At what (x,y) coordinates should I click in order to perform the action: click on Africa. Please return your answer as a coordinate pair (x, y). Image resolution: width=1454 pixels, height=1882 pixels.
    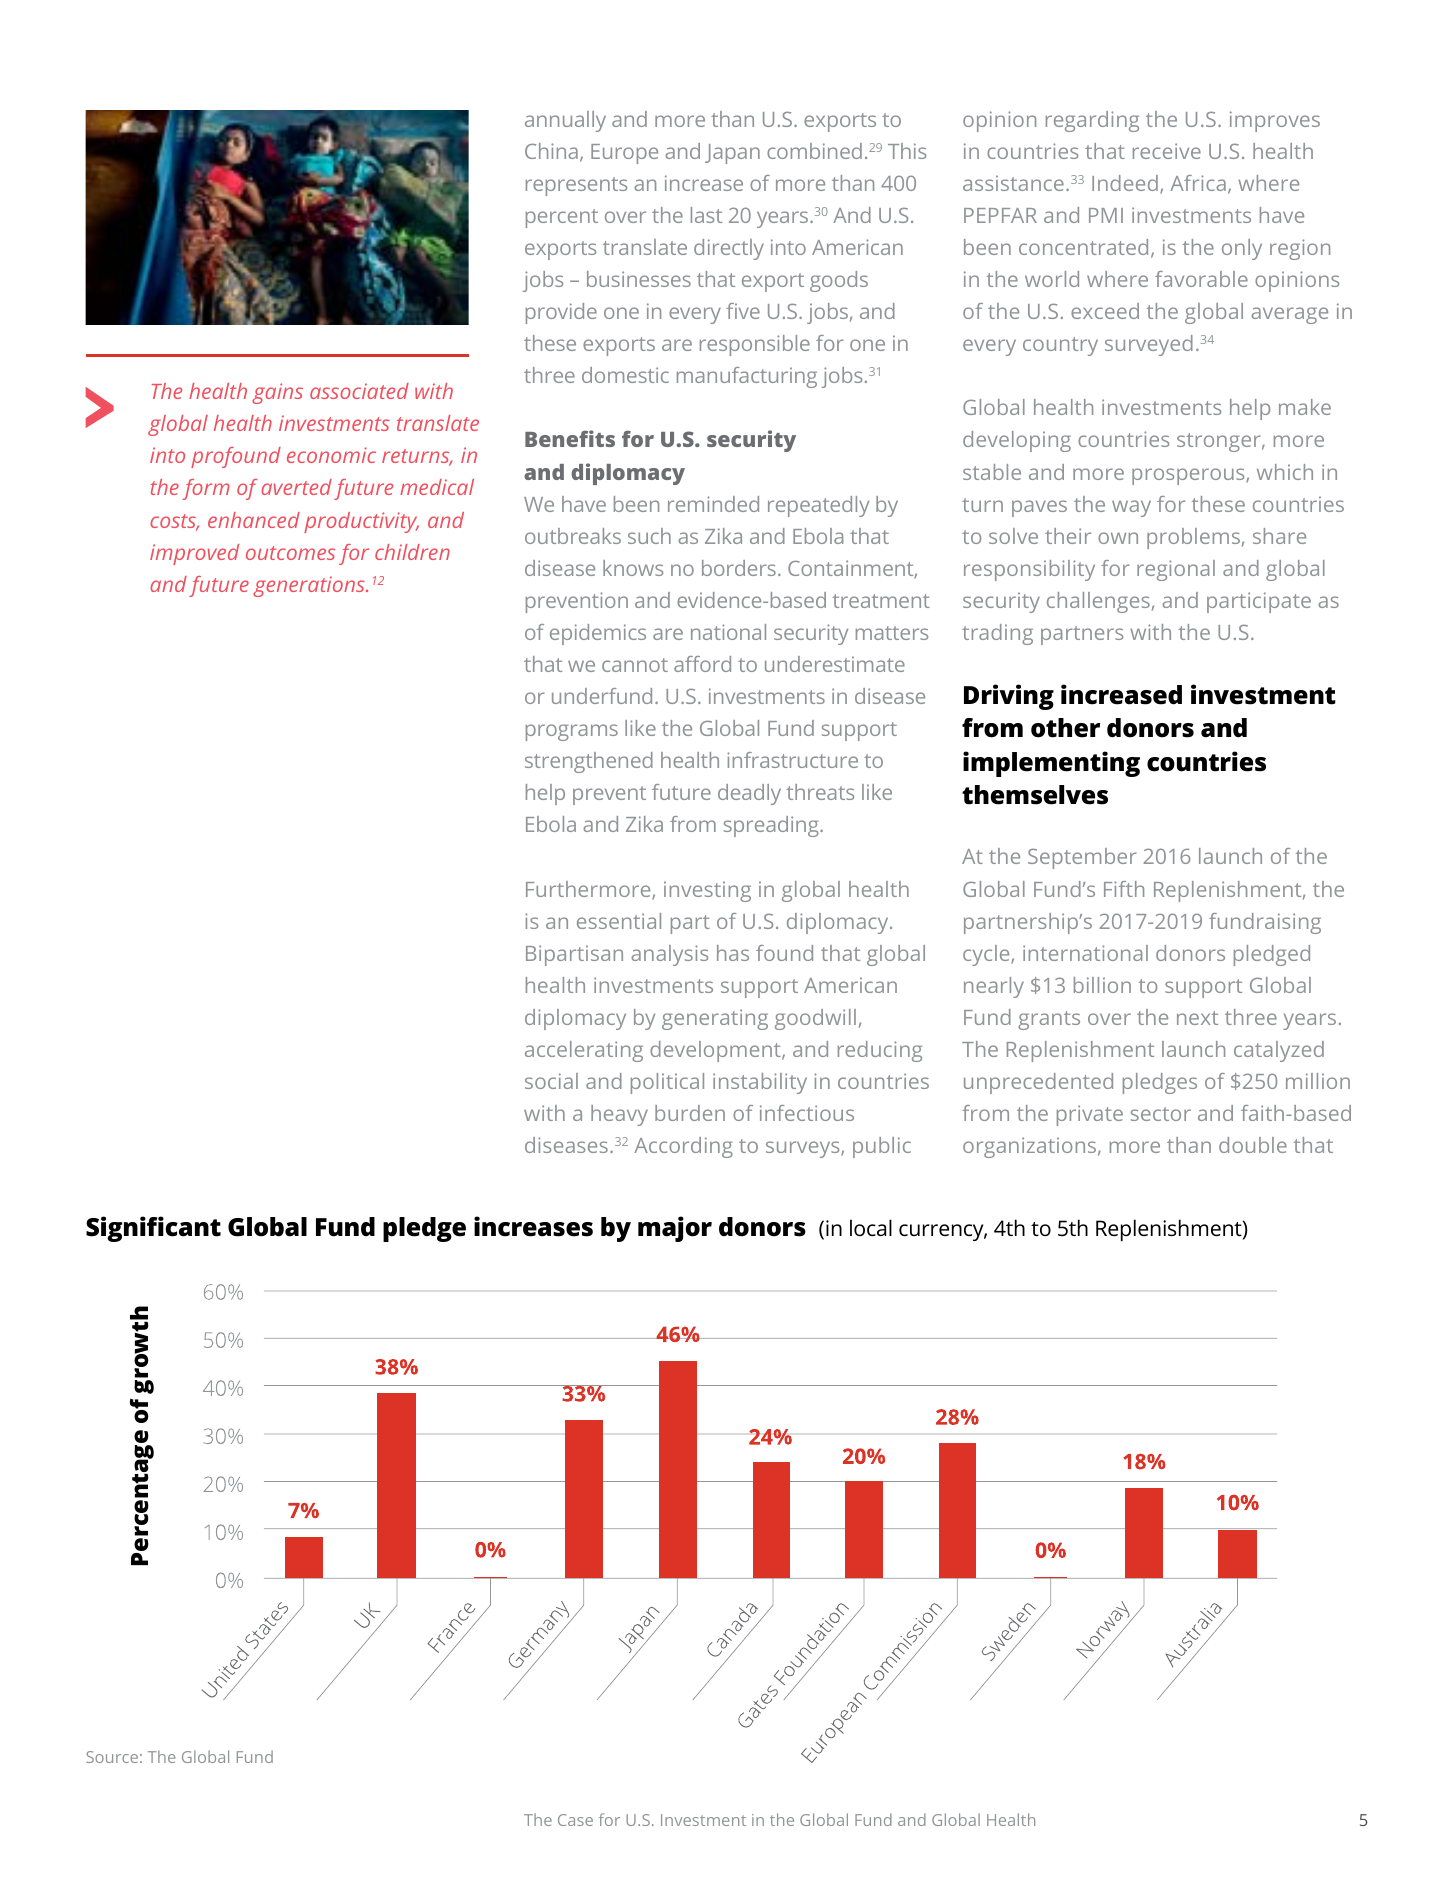
    Looking at the image, I should click on (1198, 183).
